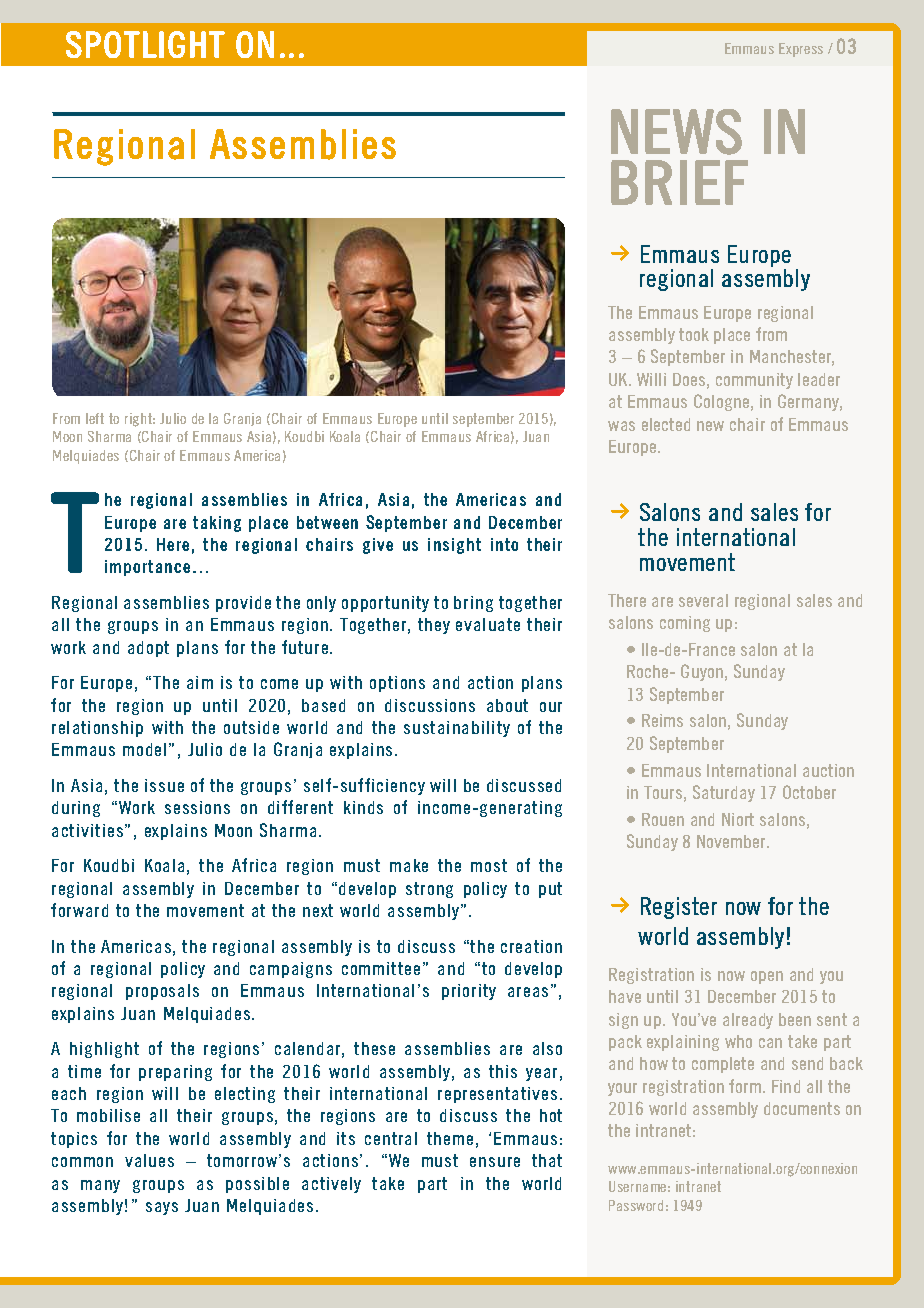 The image size is (924, 1308). What do you see at coordinates (754, 381) in the page?
I see `community` at bounding box center [754, 381].
